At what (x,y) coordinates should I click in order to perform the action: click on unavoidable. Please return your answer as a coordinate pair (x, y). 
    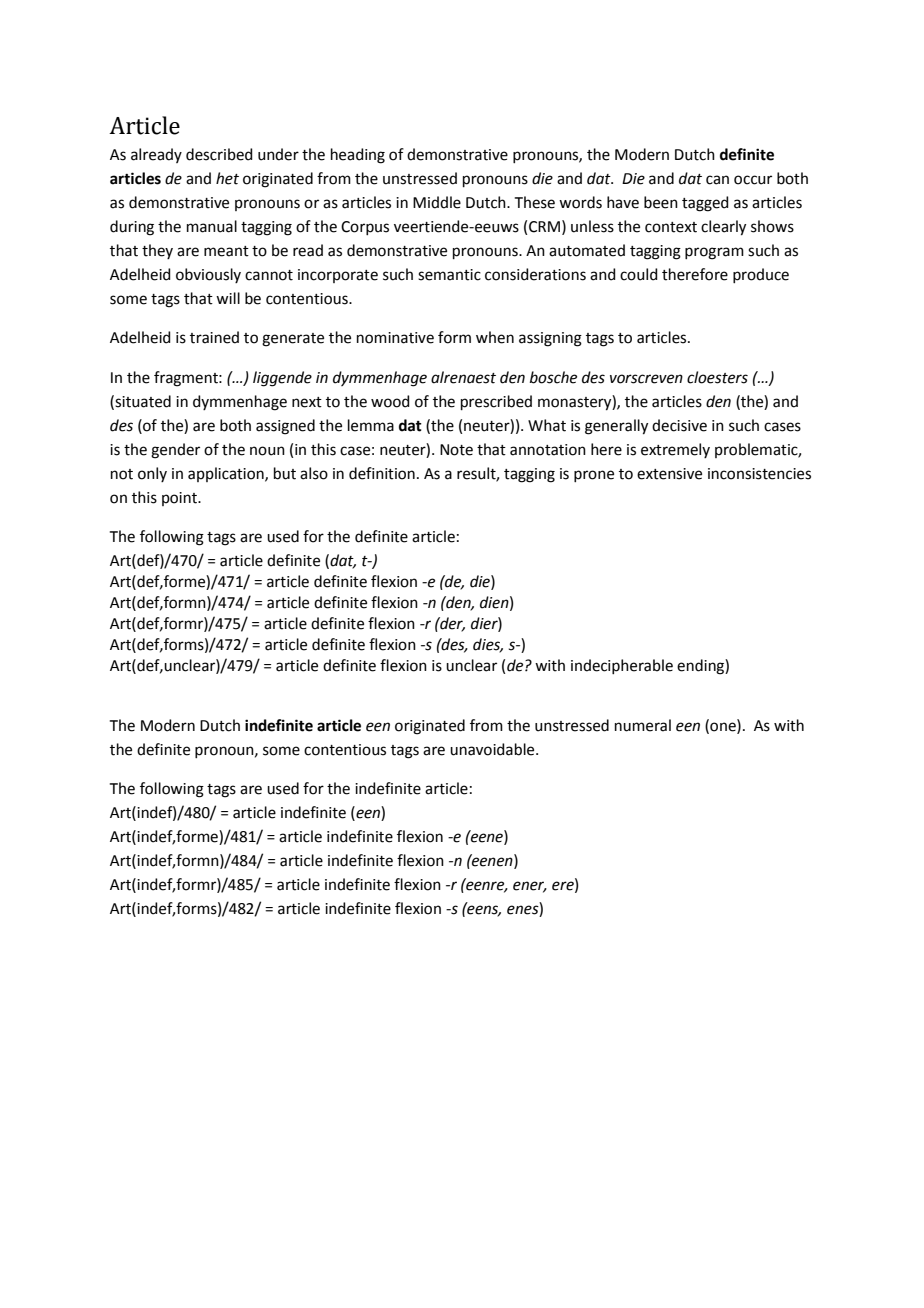
    Looking at the image, I should click on (493, 749).
